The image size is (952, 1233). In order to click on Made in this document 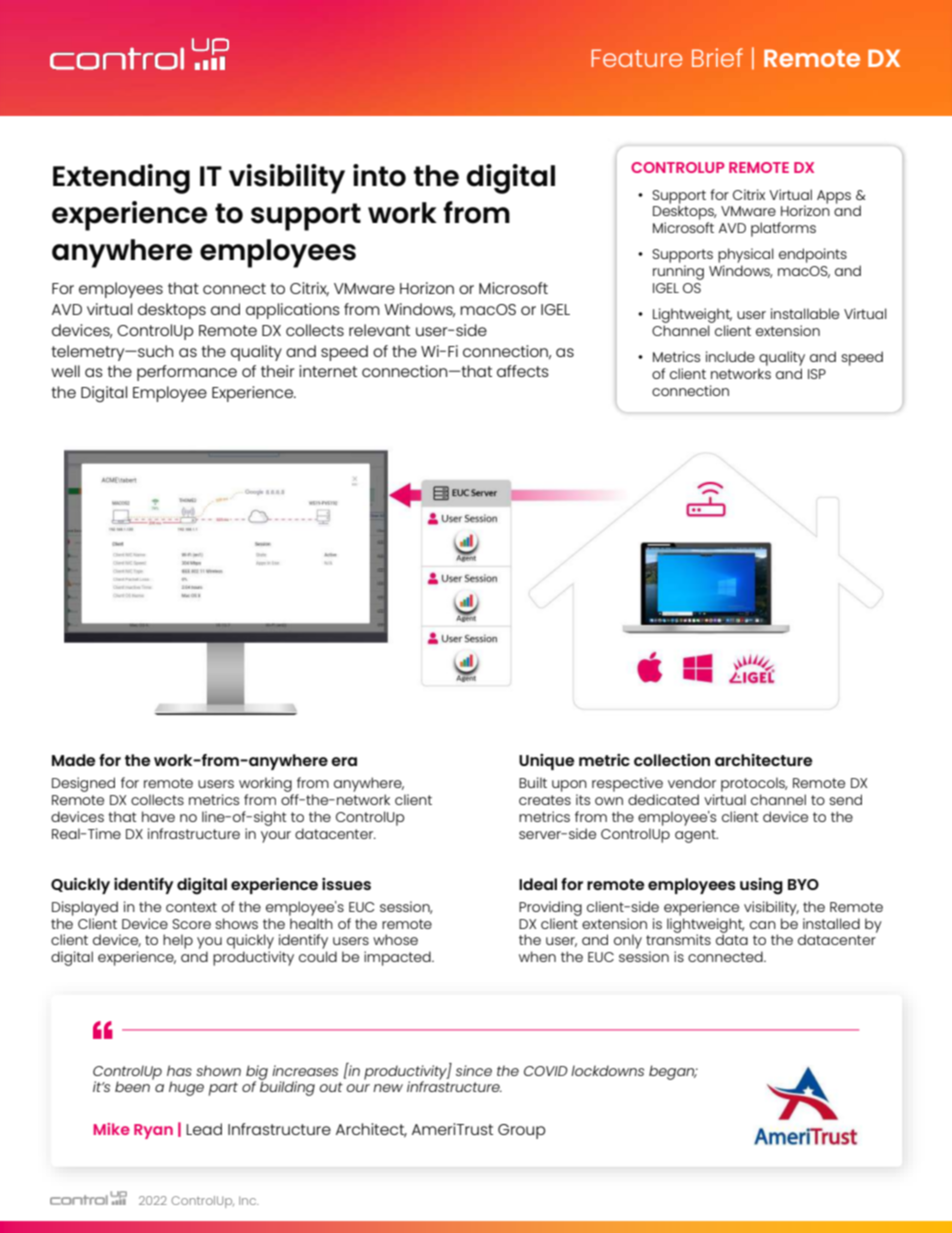, I will do `click(74, 760)`.
